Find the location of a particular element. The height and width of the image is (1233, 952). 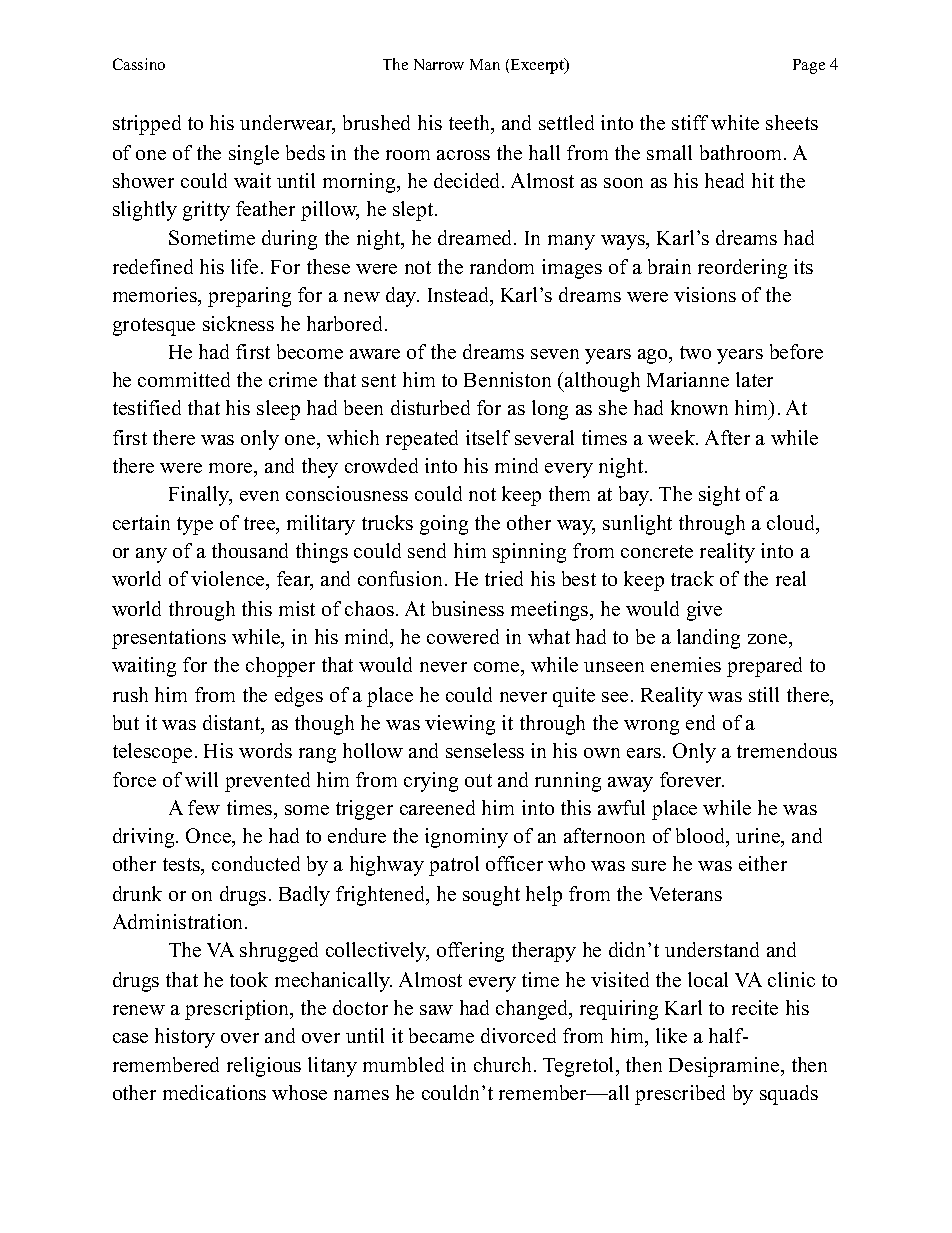

tried is located at coordinates (504, 578).
